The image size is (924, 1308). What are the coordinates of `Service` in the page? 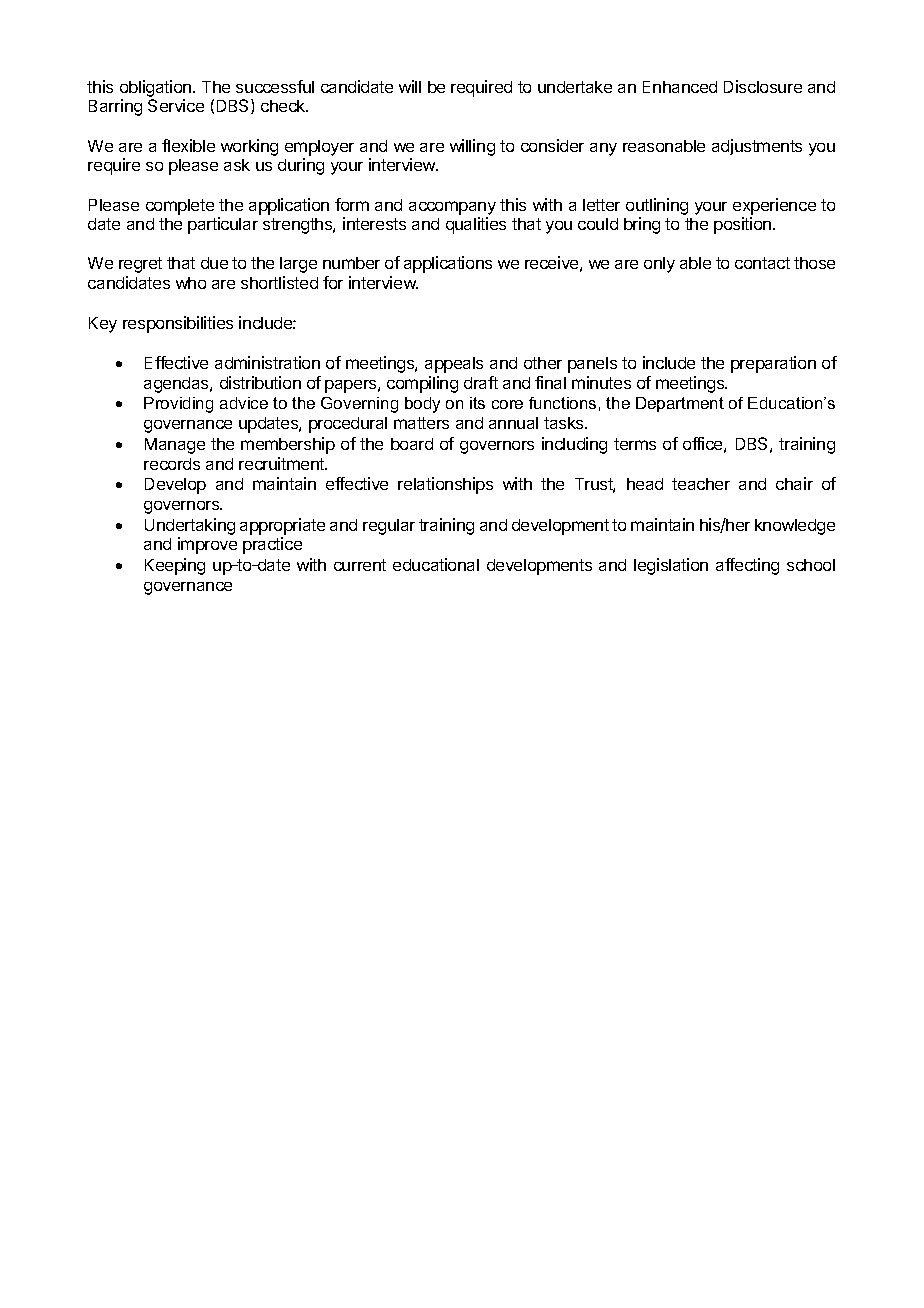 It's located at (176, 105).
